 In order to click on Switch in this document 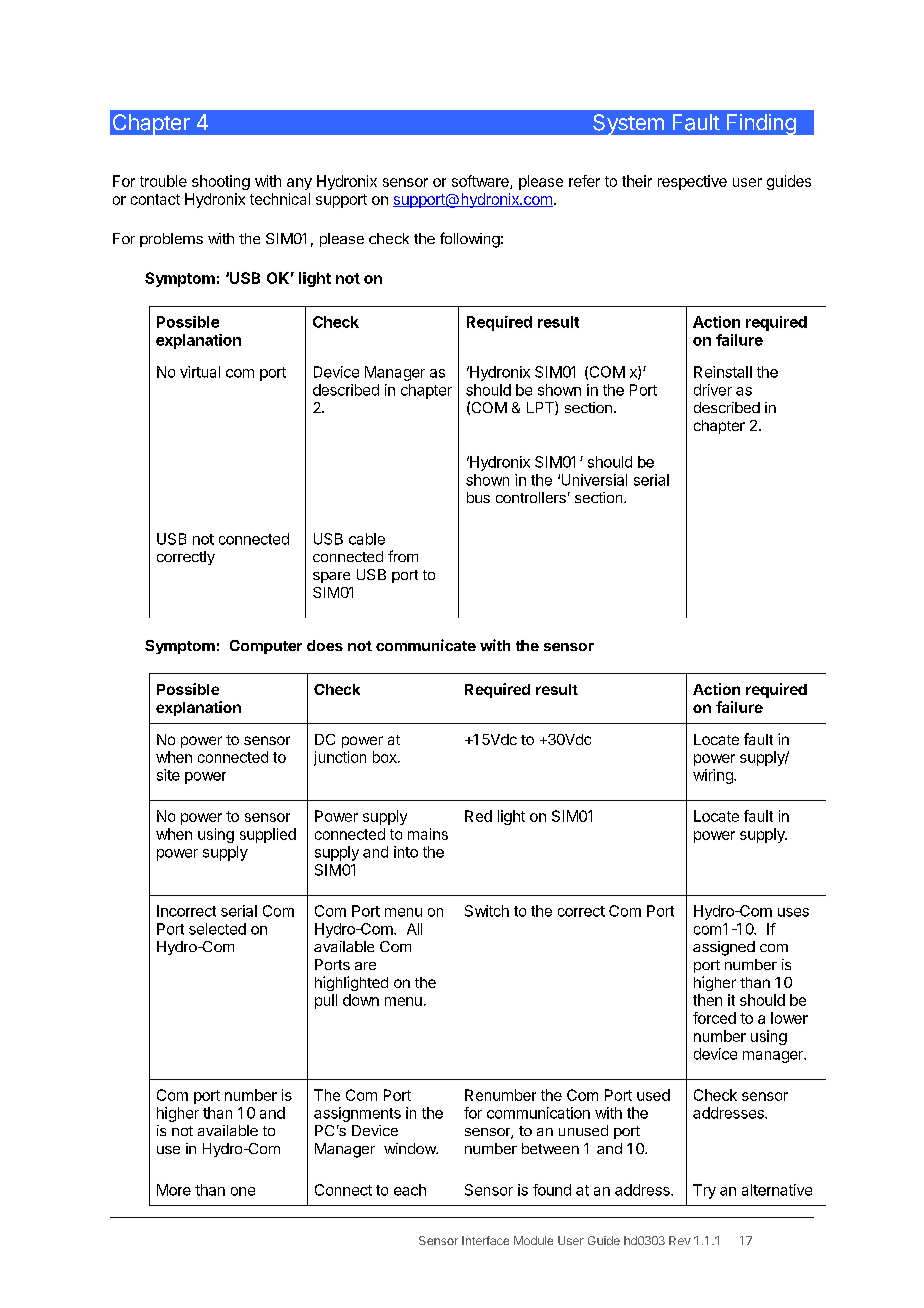, I will do `click(487, 911)`.
